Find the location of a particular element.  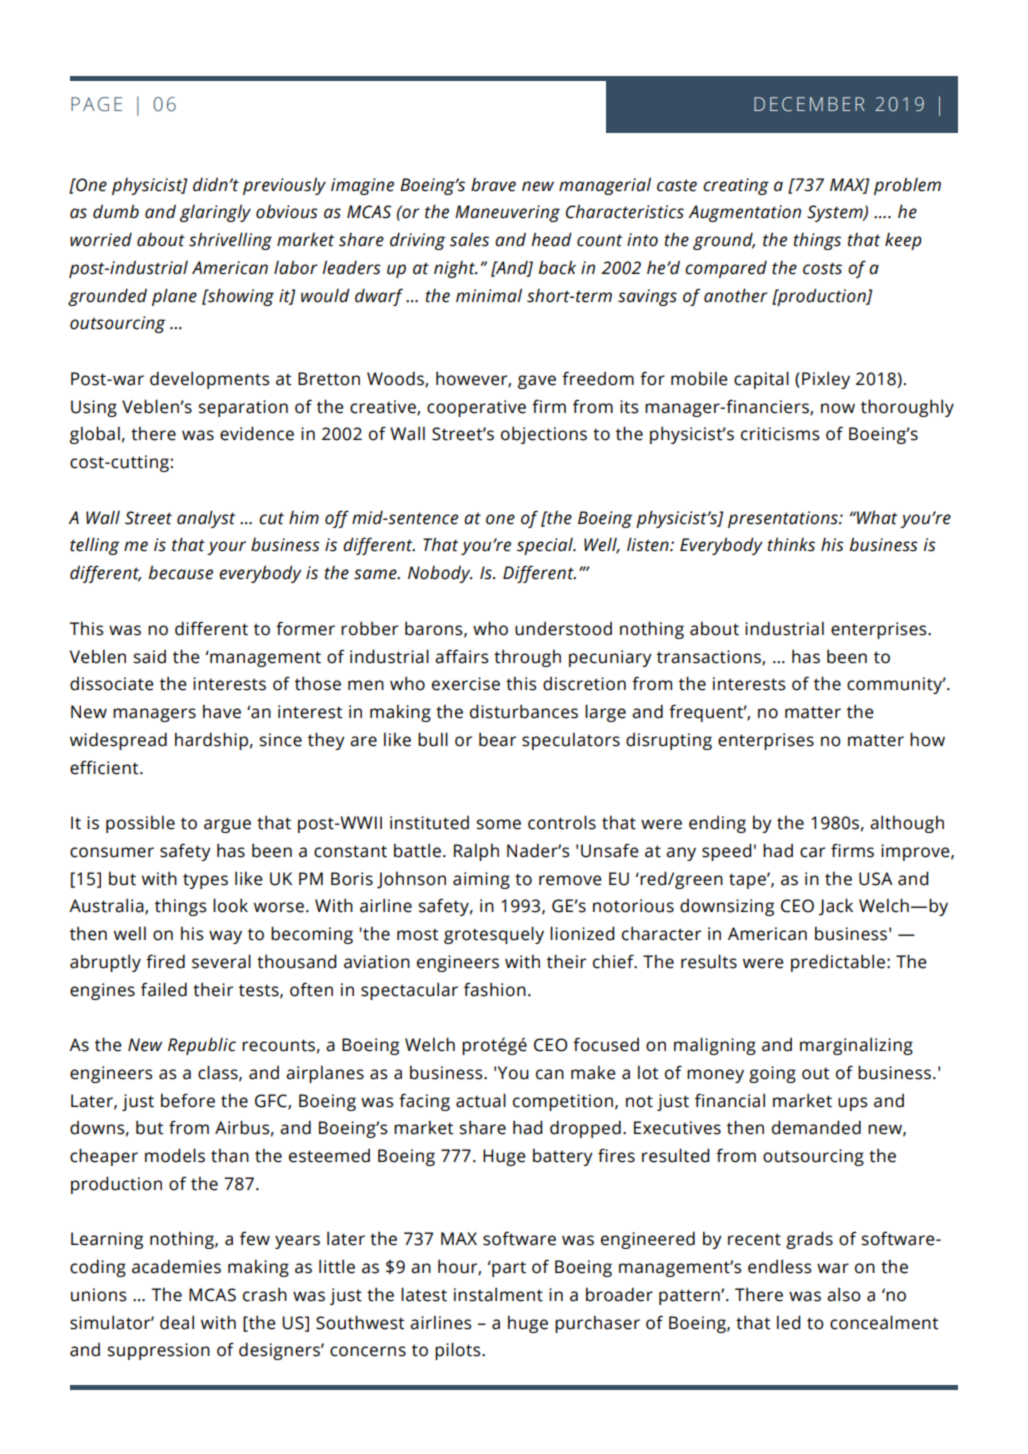

glaringly is located at coordinates (215, 213).
